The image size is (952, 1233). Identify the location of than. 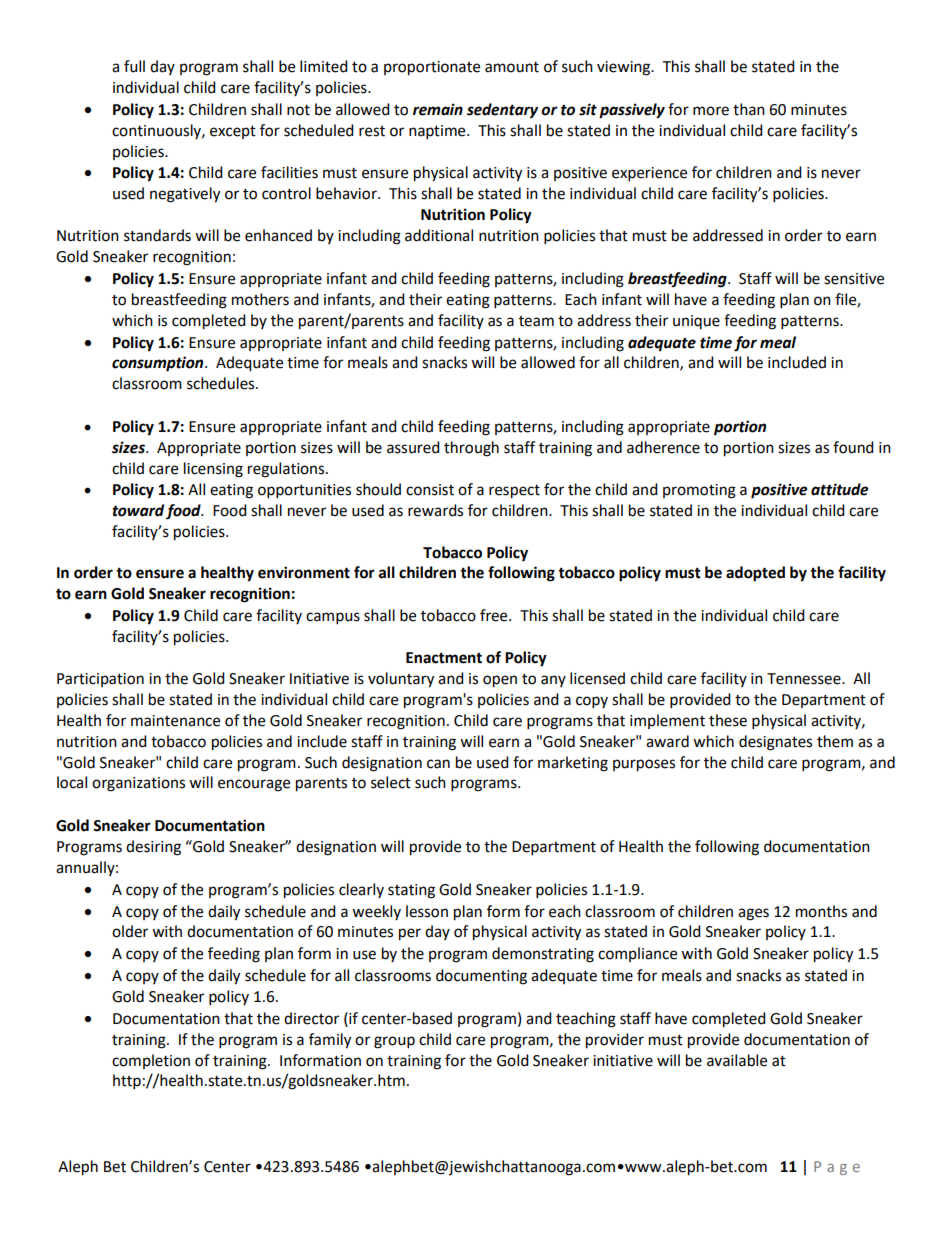
(749, 109).
